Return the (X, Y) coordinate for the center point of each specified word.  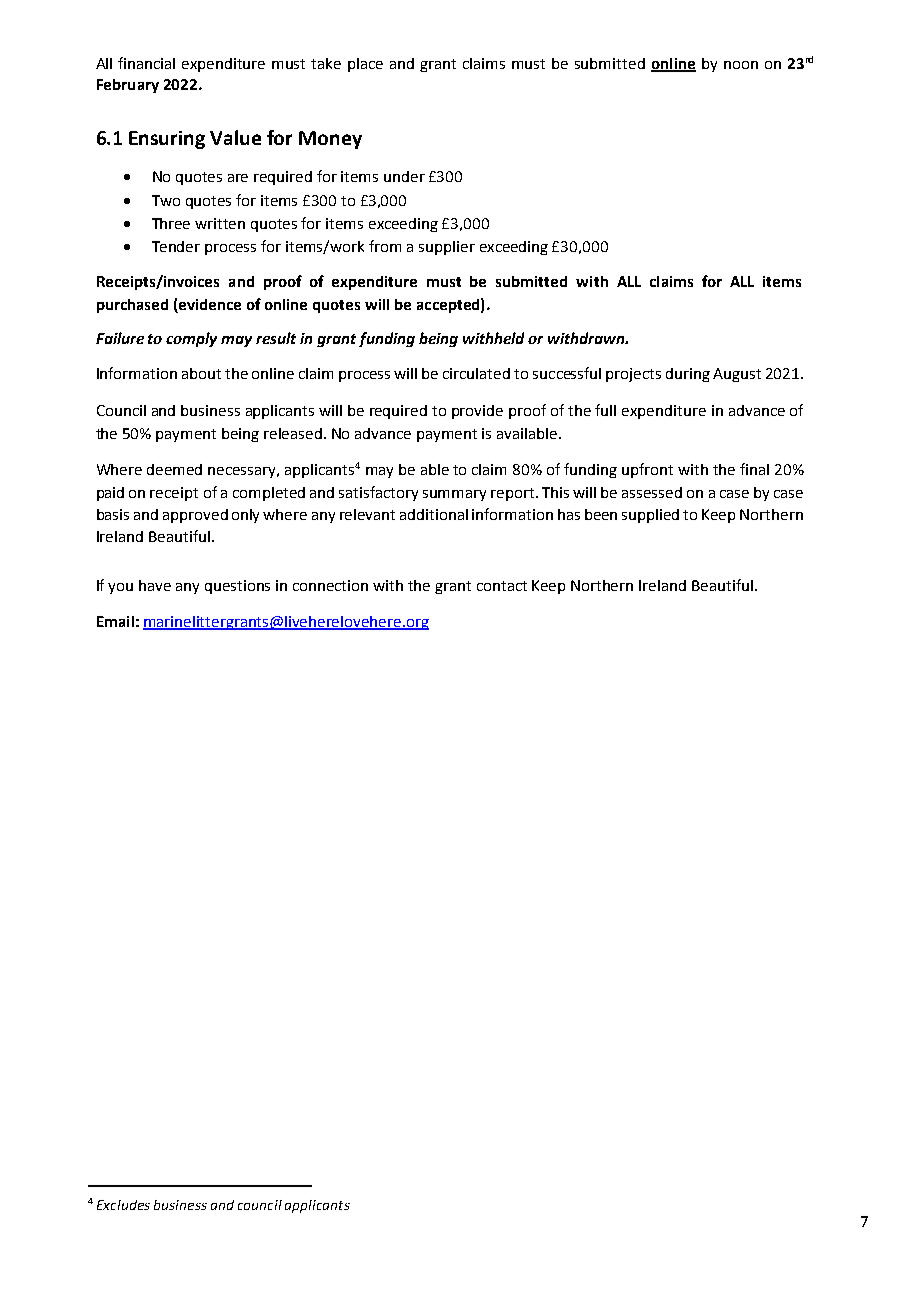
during (688, 375)
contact (502, 586)
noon (741, 65)
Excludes (123, 1205)
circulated (476, 373)
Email (115, 621)
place (365, 65)
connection (330, 585)
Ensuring (167, 140)
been (601, 514)
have (155, 585)
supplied (650, 516)
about (201, 373)
